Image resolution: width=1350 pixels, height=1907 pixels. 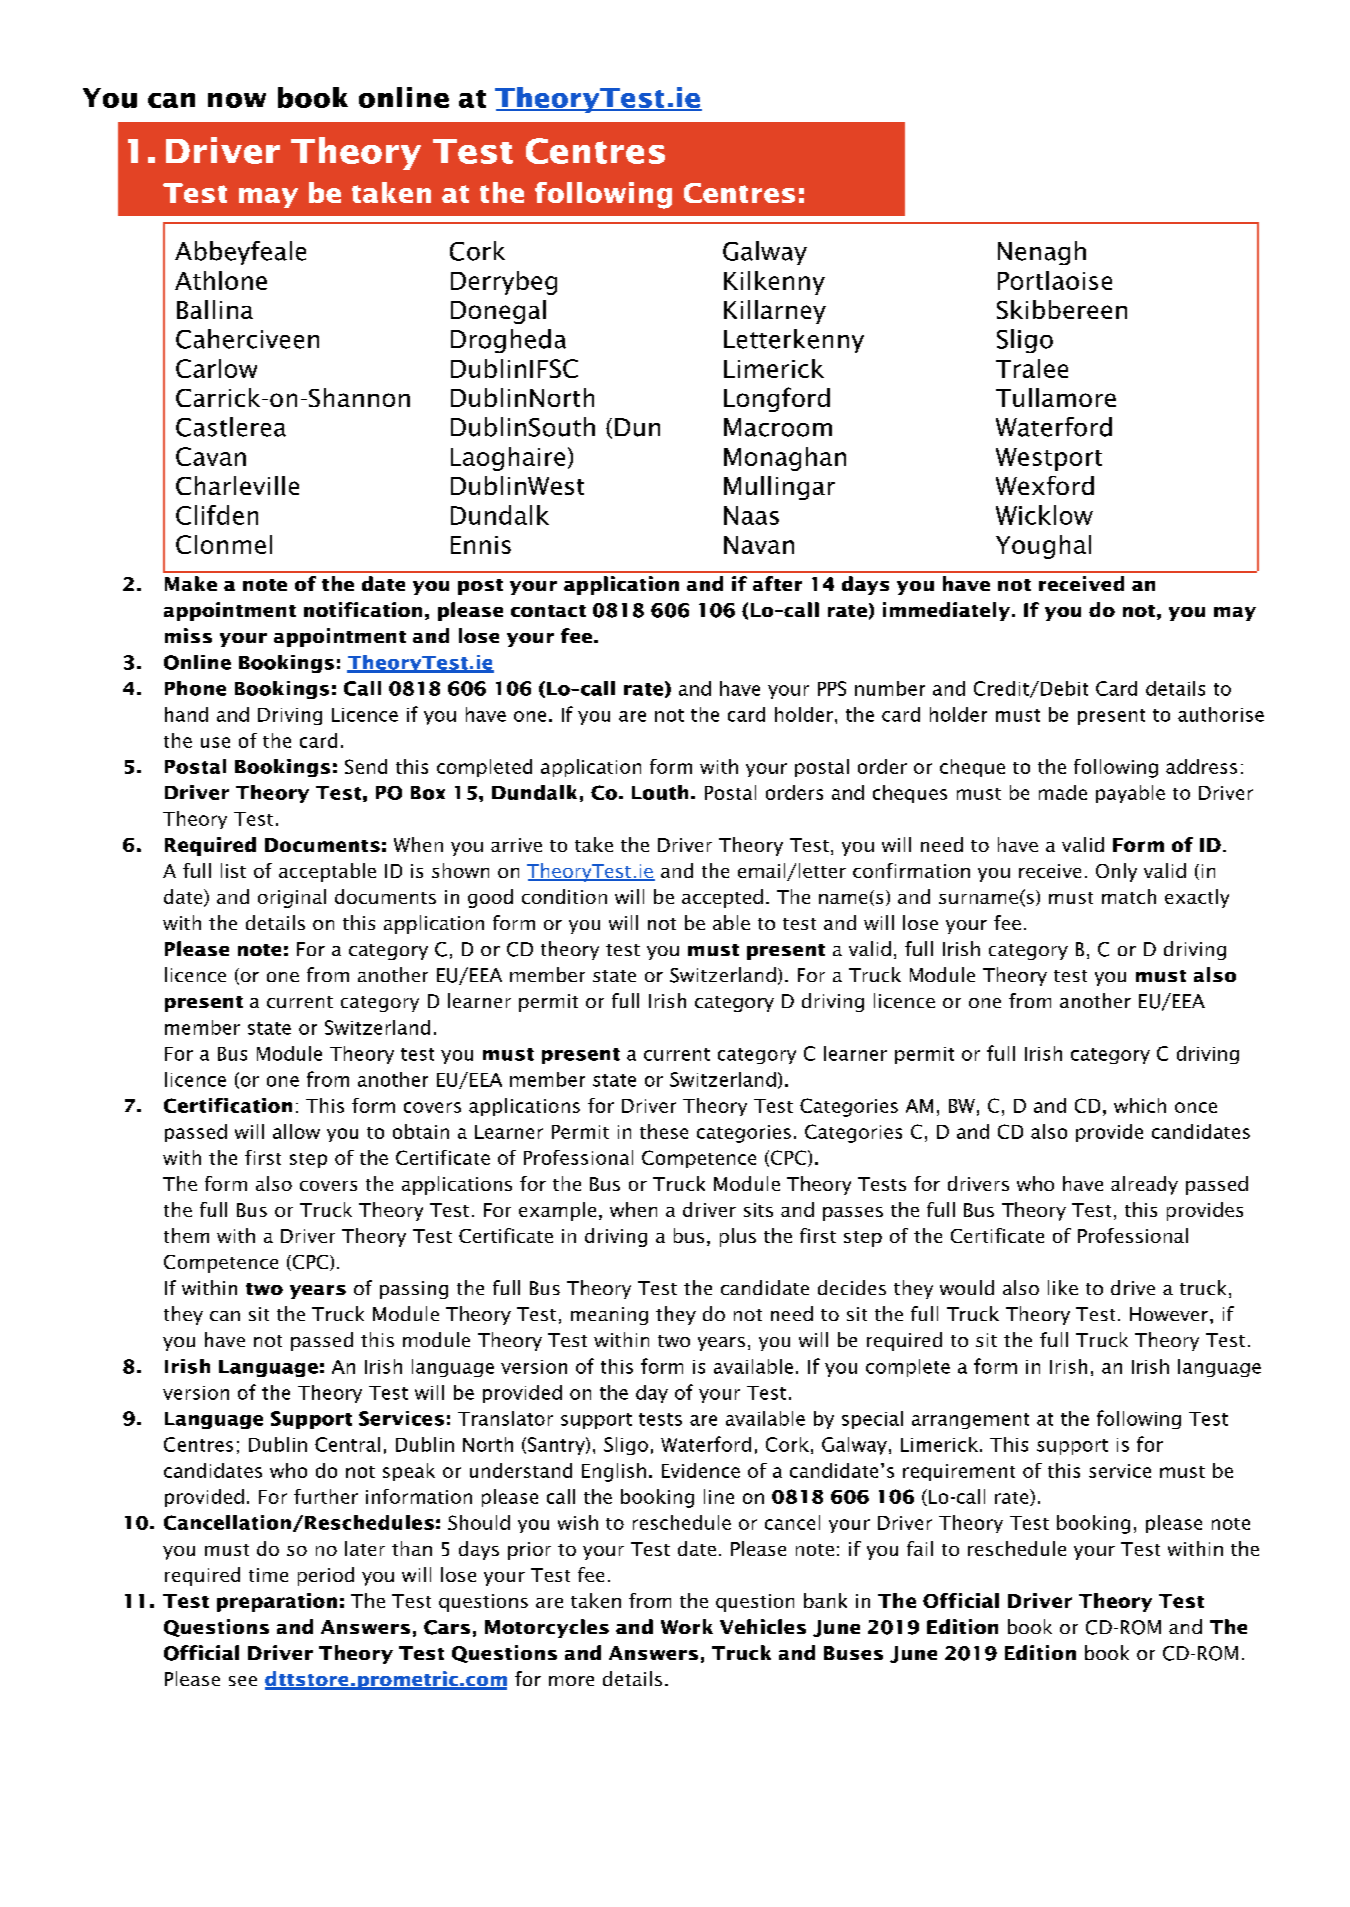 I want to click on after, so click(x=777, y=583).
